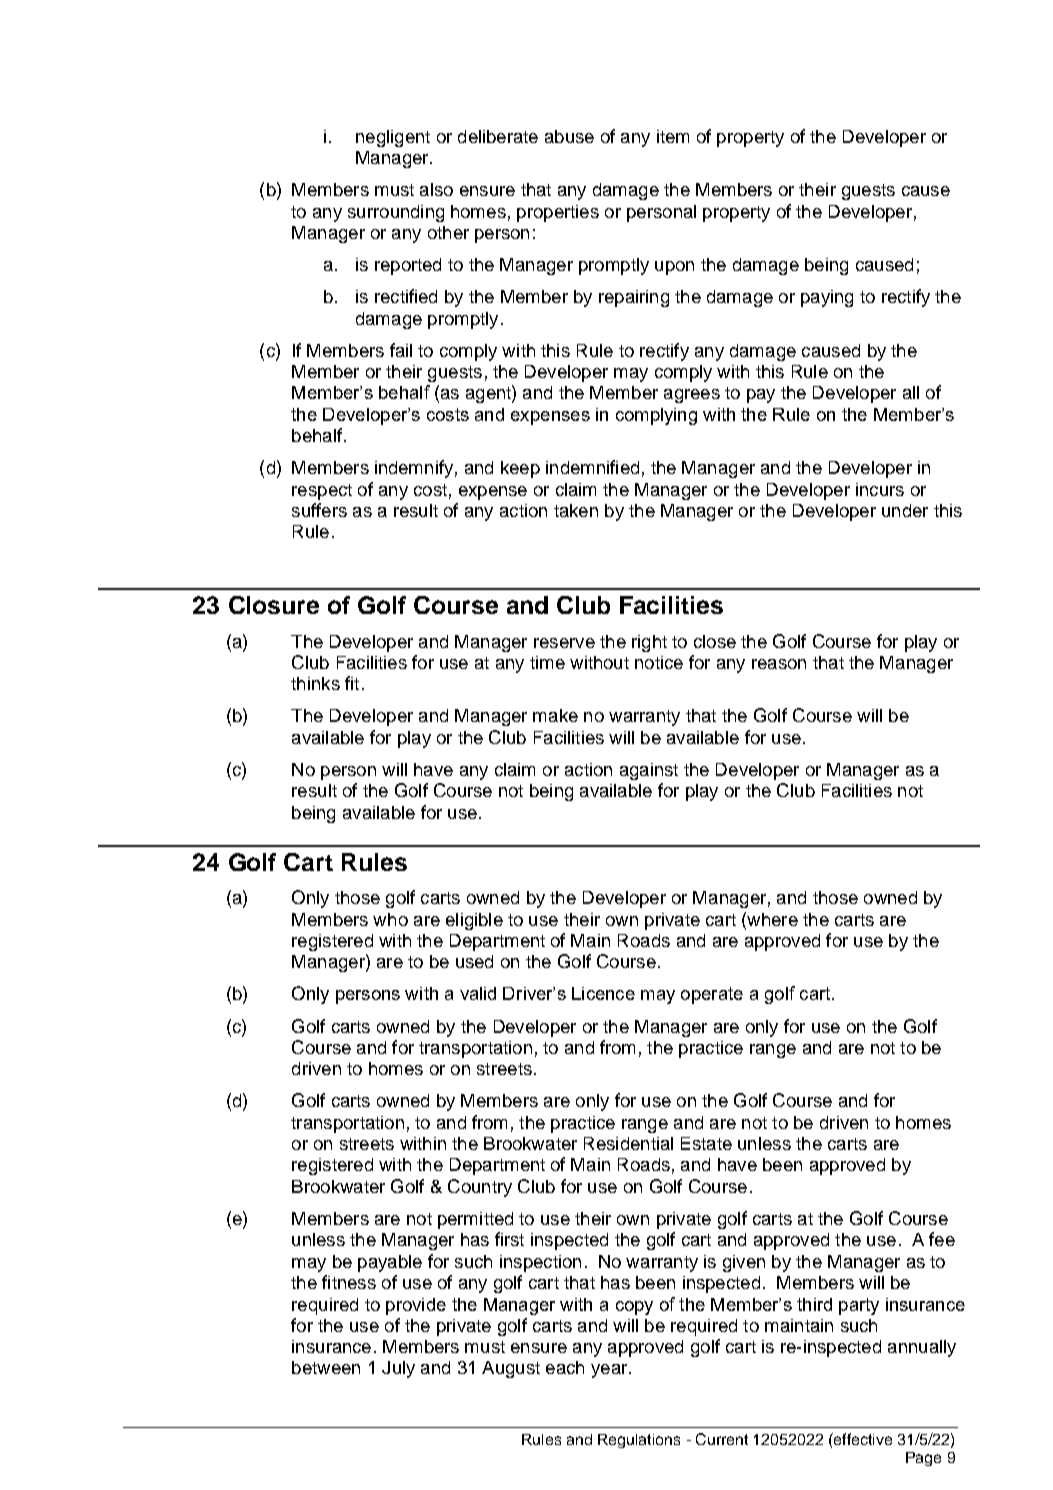 The width and height of the screenshot is (1053, 1490). I want to click on against, so click(649, 771).
